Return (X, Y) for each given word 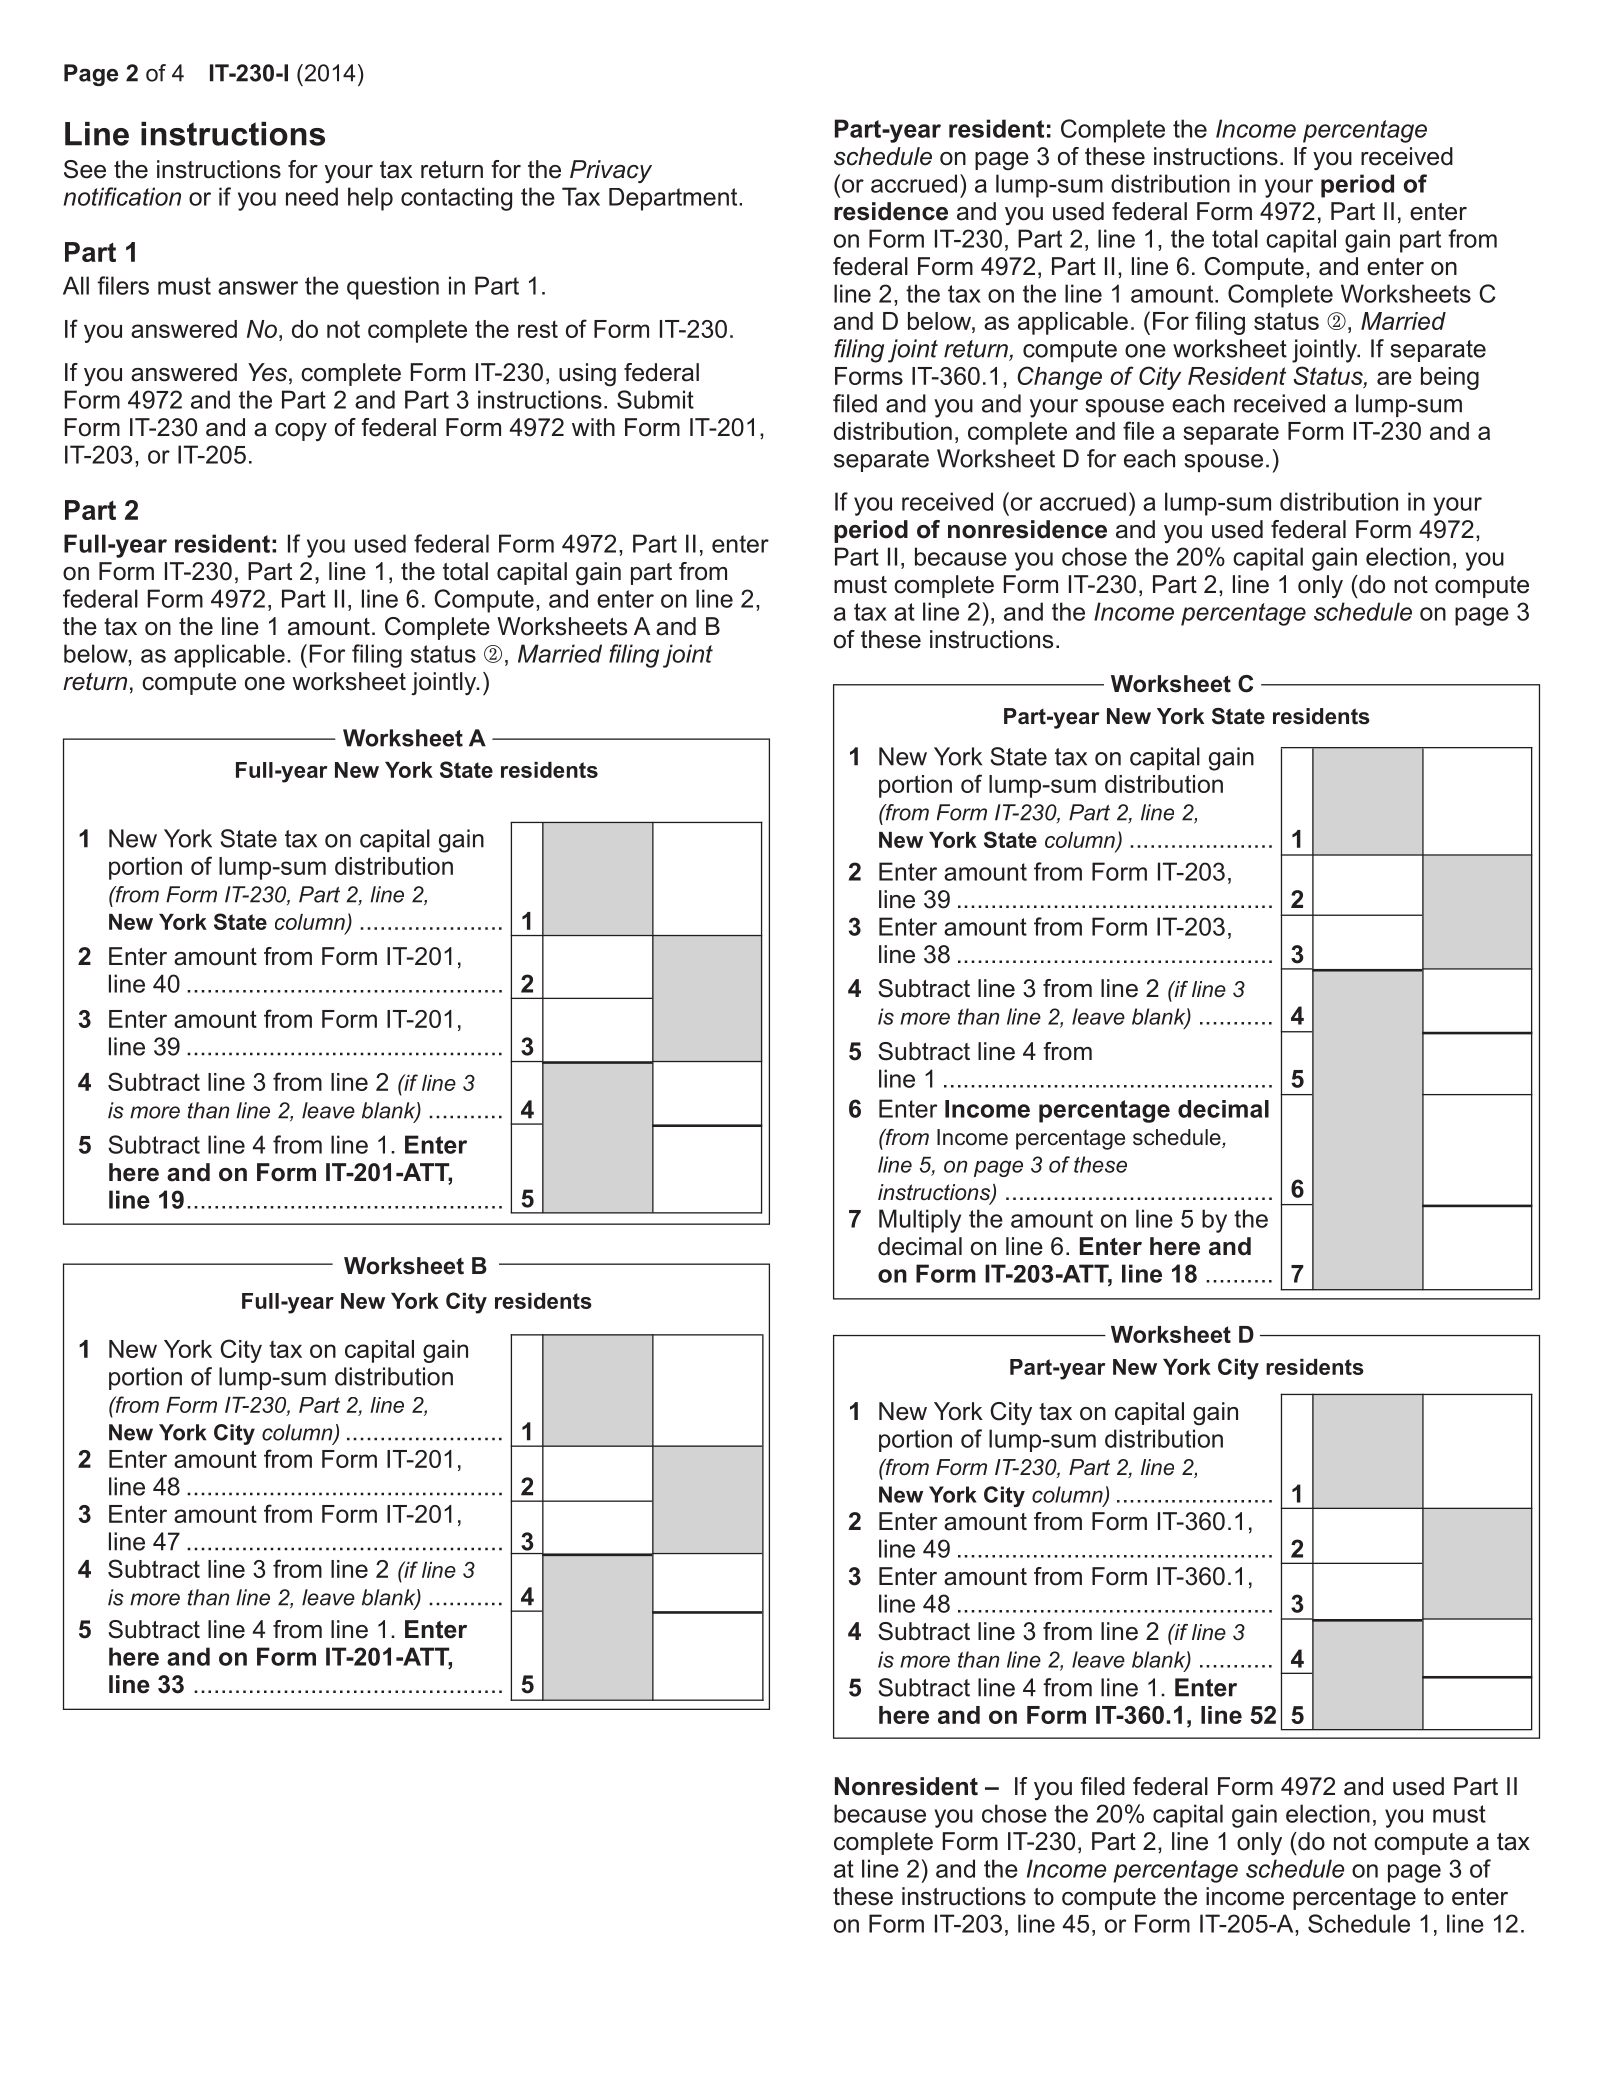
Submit (655, 399)
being (1450, 378)
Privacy (611, 171)
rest (538, 329)
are (1394, 378)
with (593, 427)
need (312, 196)
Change (1060, 378)
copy (301, 432)
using (587, 374)
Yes (267, 372)
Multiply (920, 1221)
